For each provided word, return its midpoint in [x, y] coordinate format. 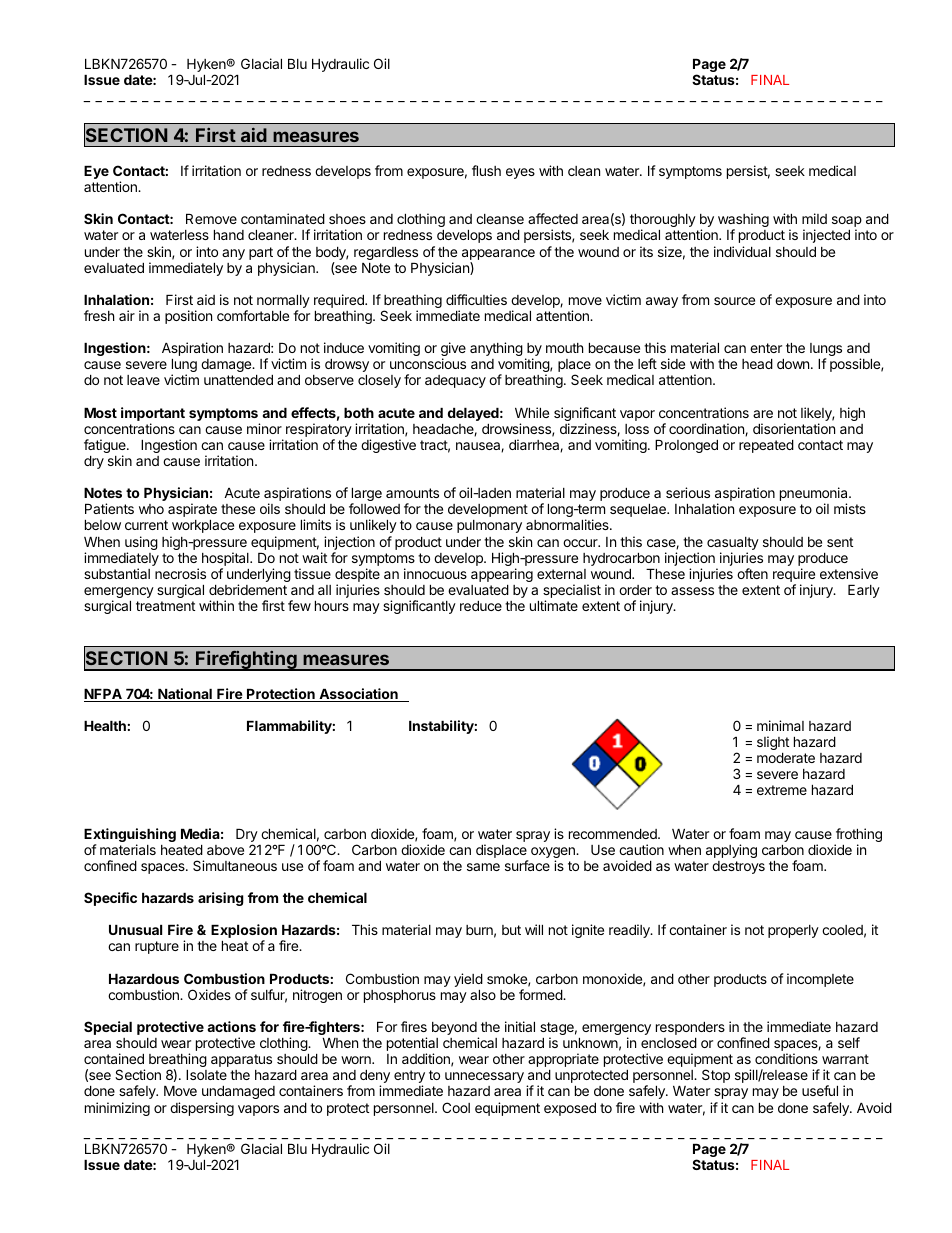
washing [743, 221]
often [752, 573]
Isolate [206, 1075]
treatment [165, 606]
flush [486, 170]
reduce [481, 606]
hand [229, 235]
